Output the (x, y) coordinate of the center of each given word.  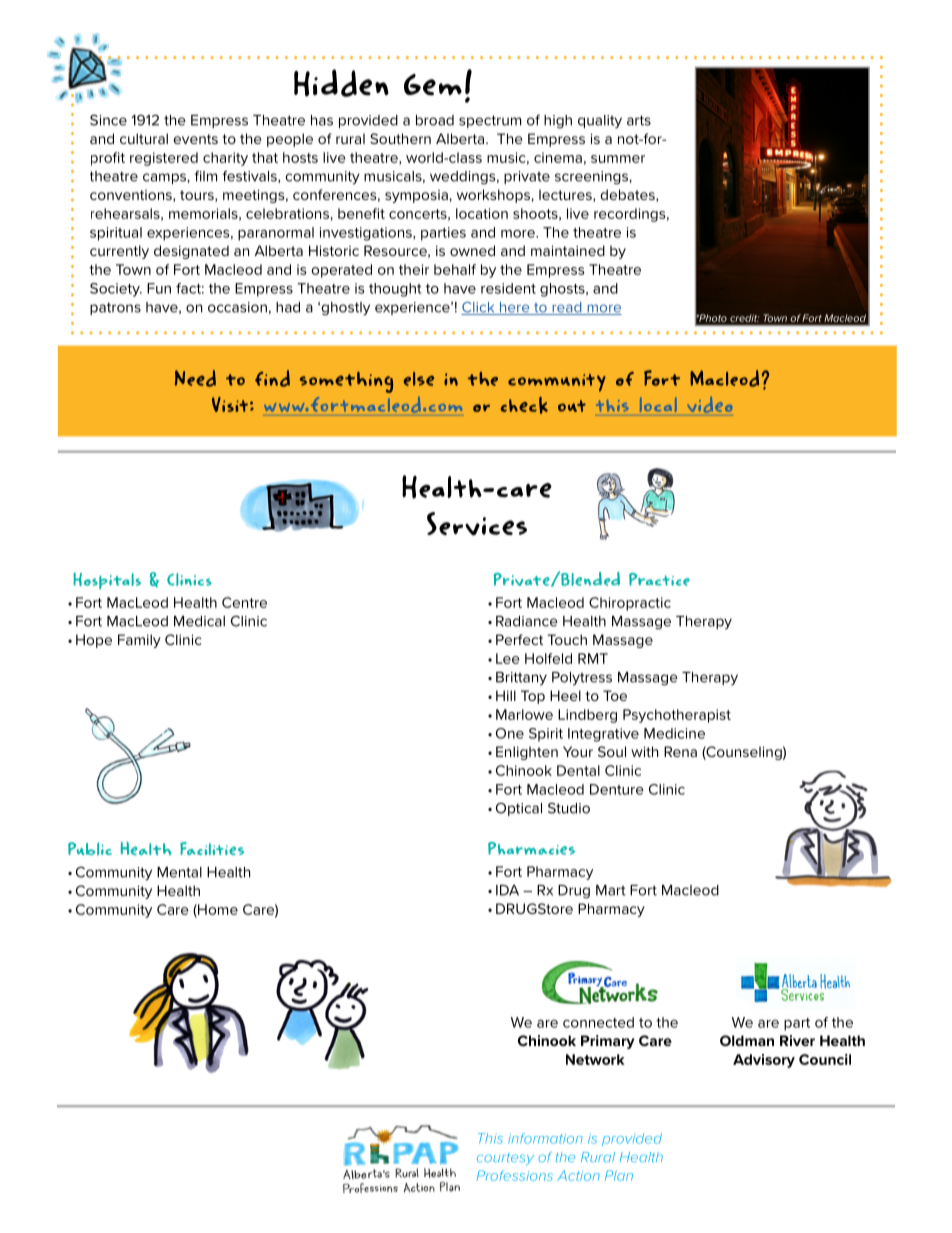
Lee (508, 658)
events (195, 139)
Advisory (764, 1061)
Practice (659, 579)
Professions (515, 1175)
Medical (199, 621)
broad (435, 120)
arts (639, 120)
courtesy (505, 1159)
